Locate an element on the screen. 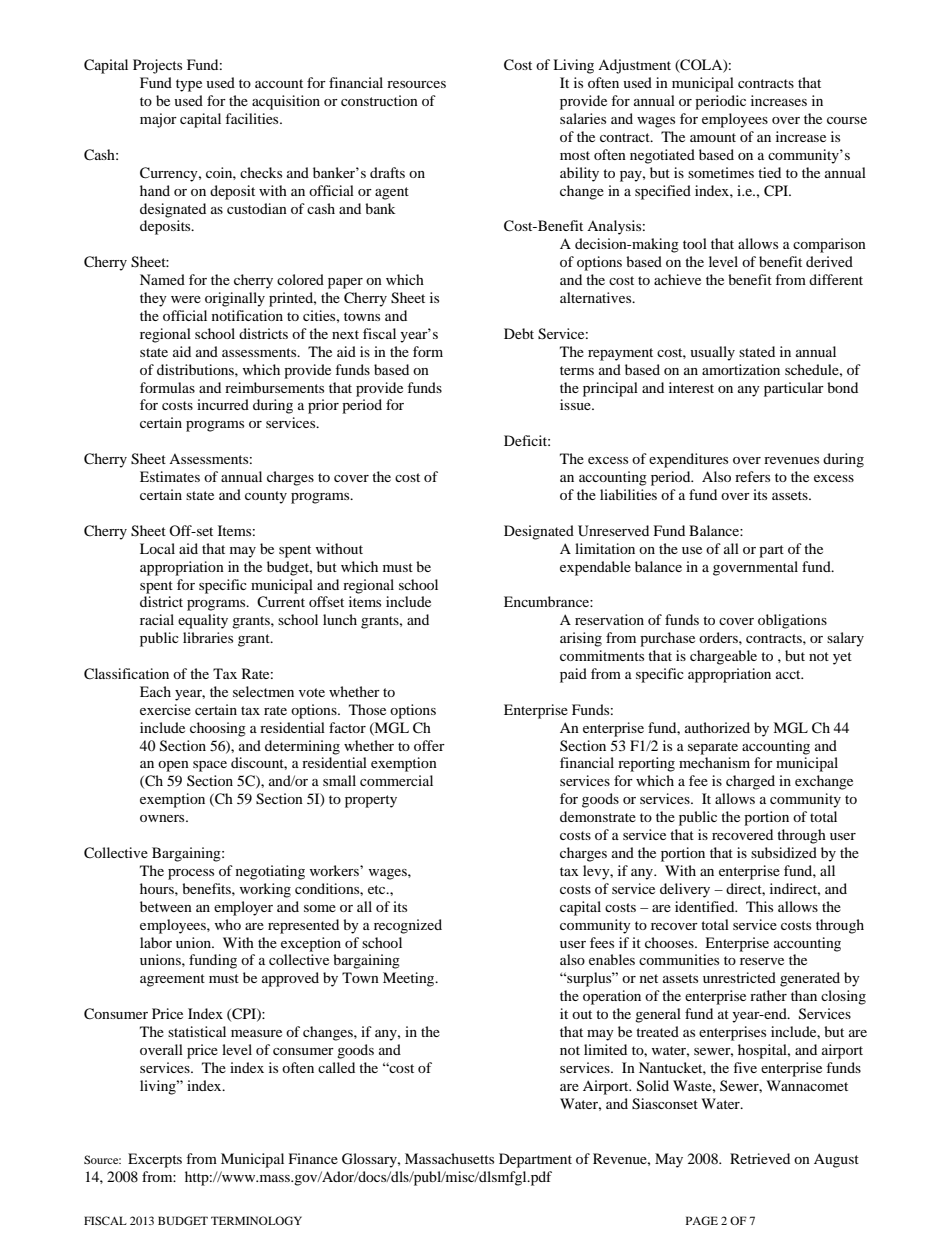  TERMINOLOGY is located at coordinates (256, 1220).
